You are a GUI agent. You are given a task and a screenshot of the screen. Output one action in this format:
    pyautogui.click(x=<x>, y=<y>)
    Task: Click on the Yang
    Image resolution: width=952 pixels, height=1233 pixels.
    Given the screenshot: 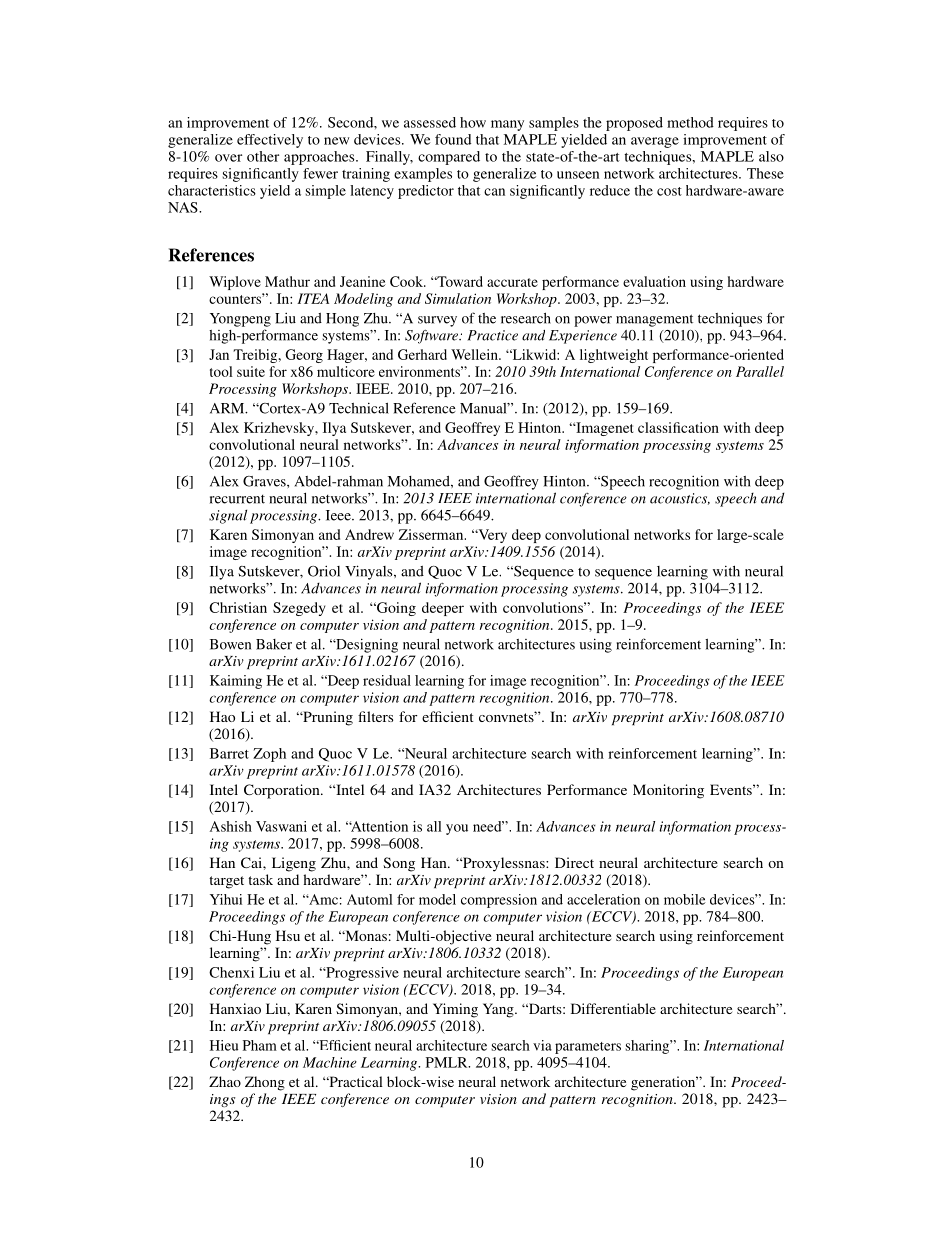 What is the action you would take?
    pyautogui.click(x=499, y=1010)
